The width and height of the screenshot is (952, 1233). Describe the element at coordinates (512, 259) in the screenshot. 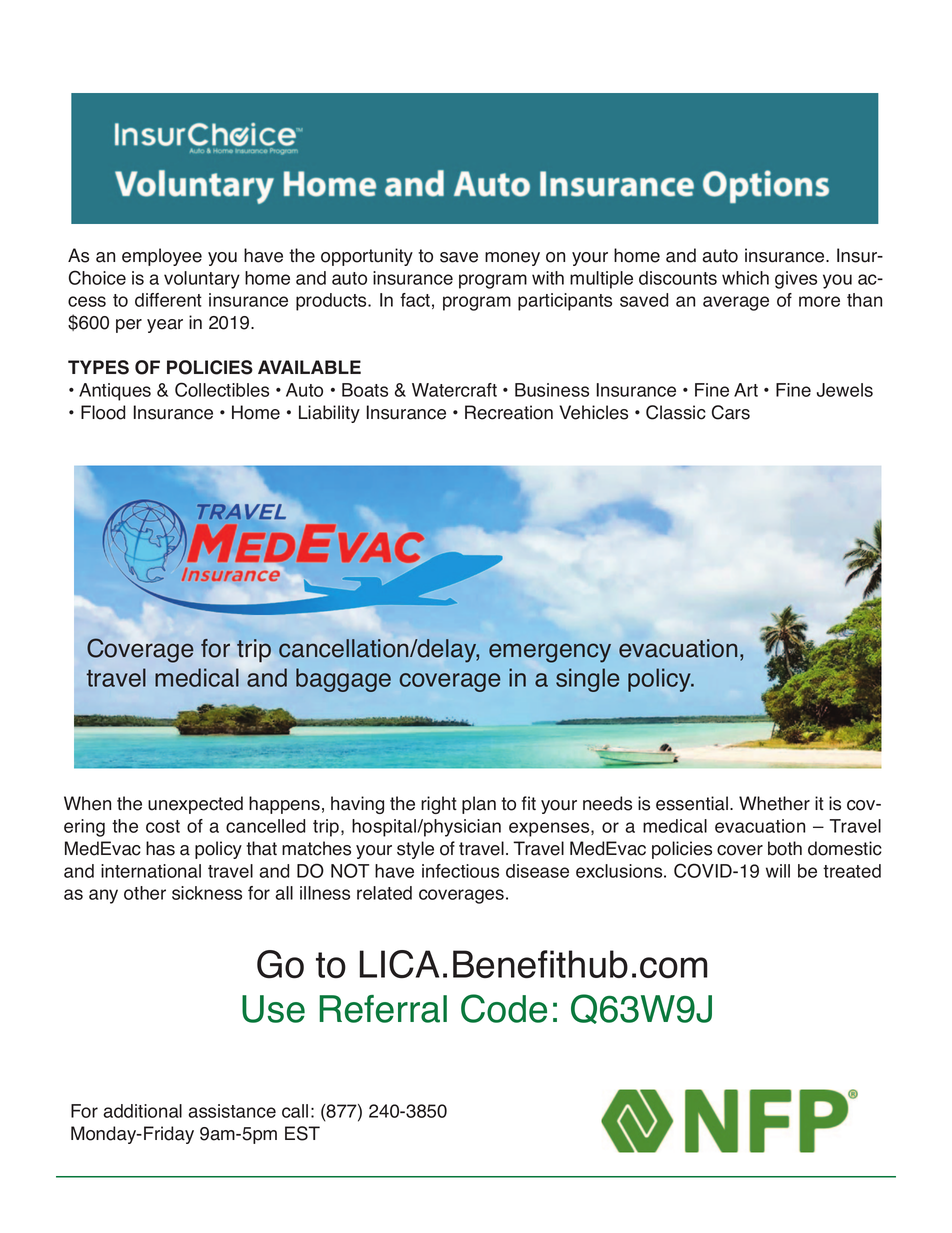

I see `money` at that location.
